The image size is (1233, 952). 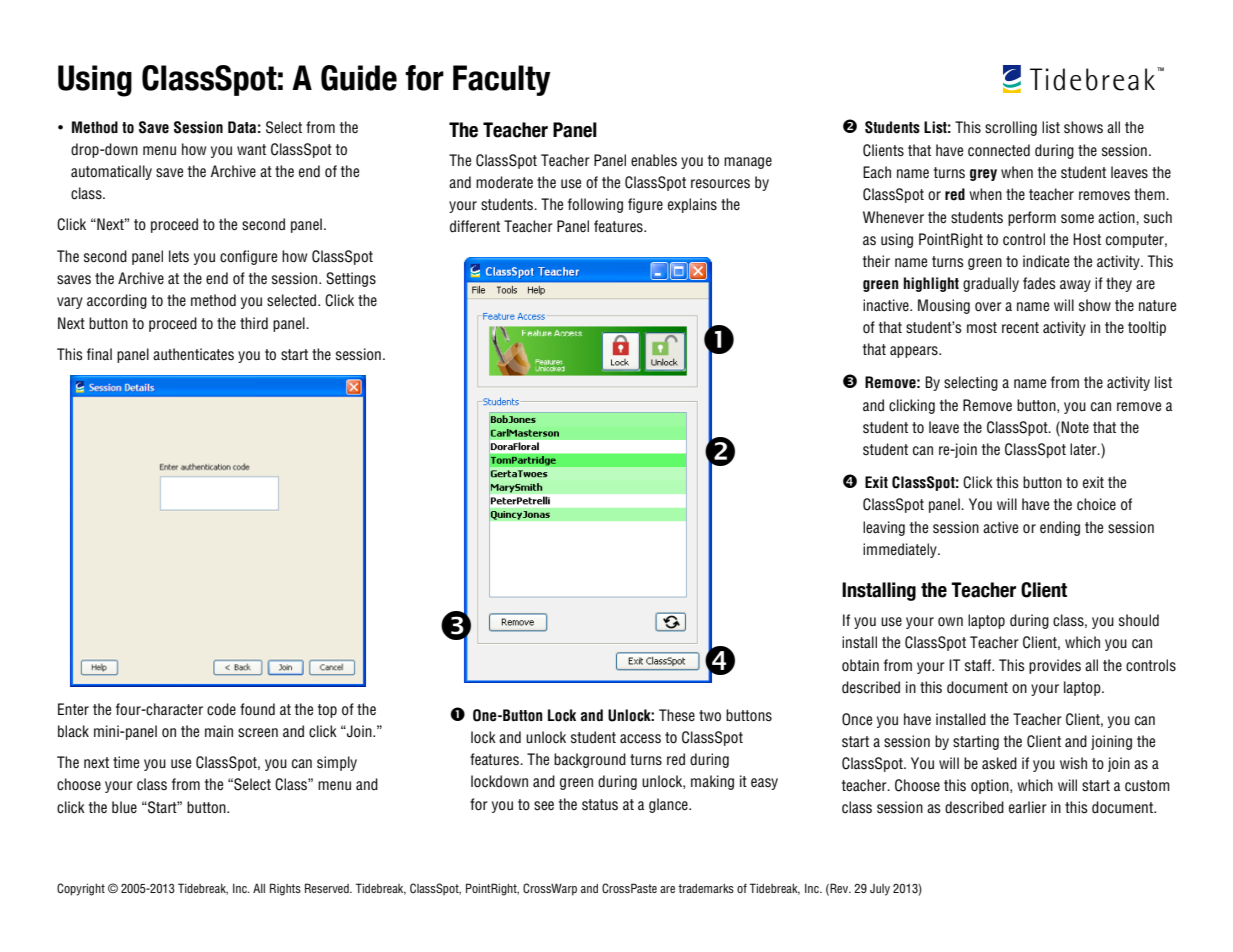 What do you see at coordinates (706, 888) in the page?
I see `trademarks` at bounding box center [706, 888].
